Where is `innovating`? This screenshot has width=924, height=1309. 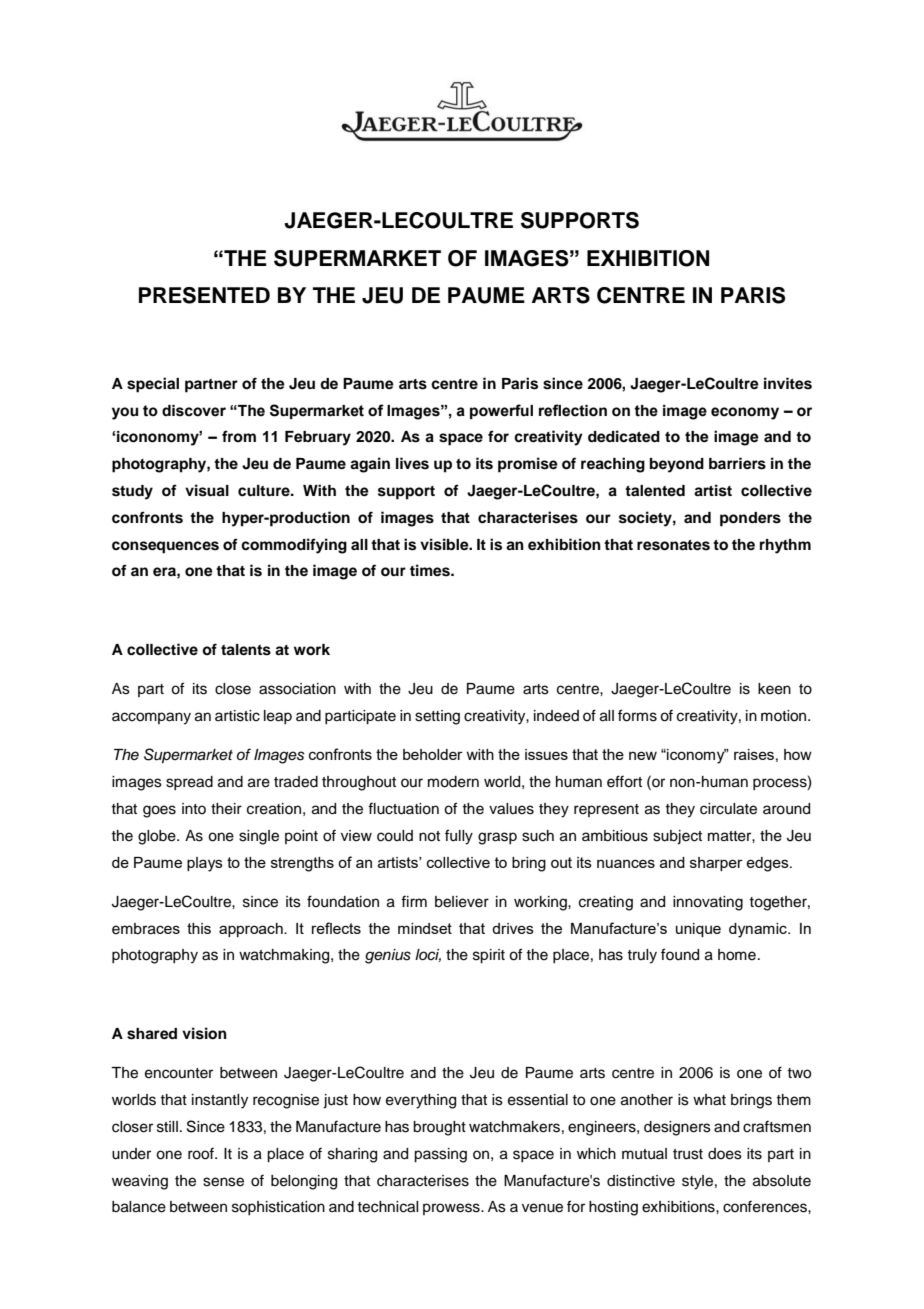
innovating is located at coordinates (708, 903).
